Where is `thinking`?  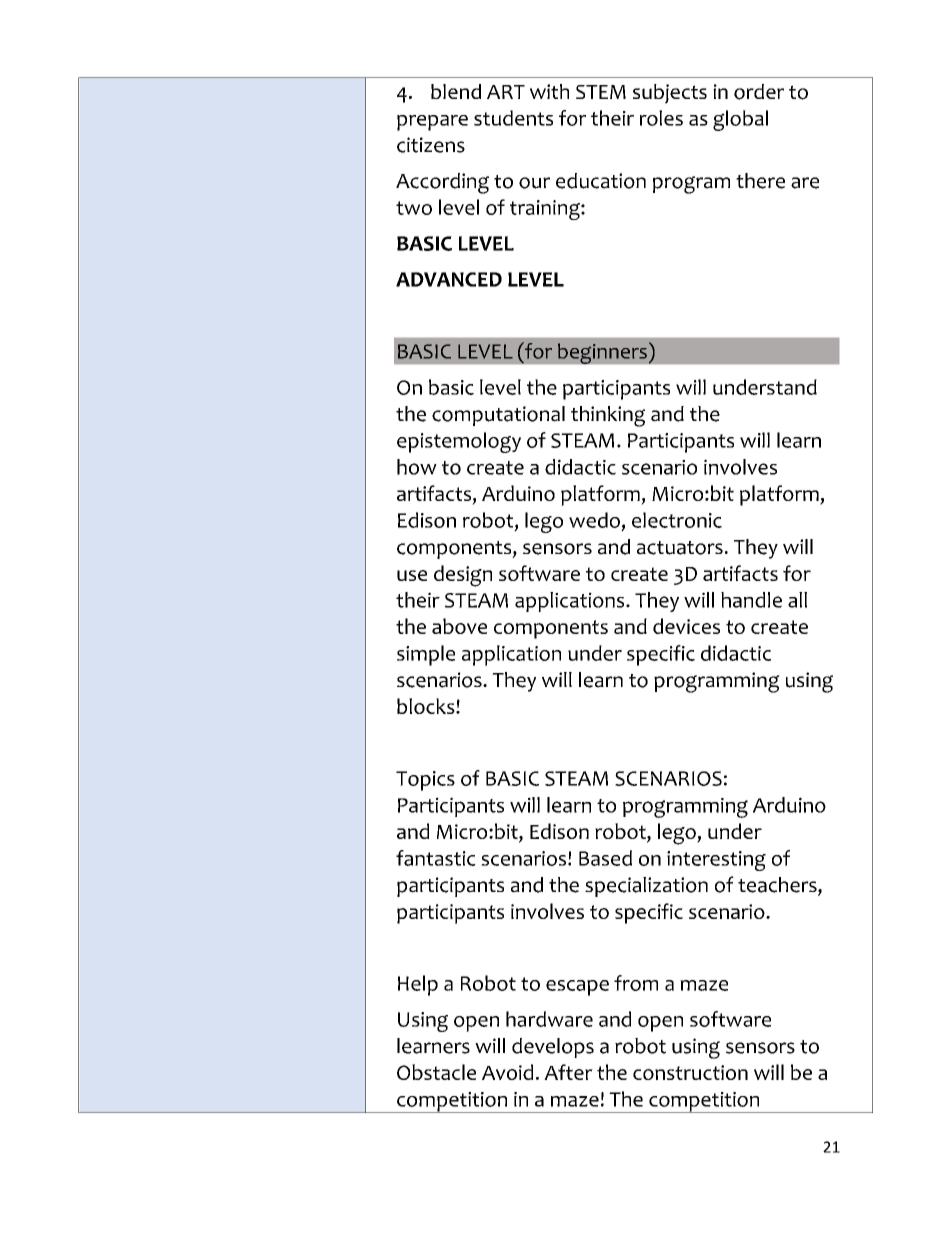 thinking is located at coordinates (608, 416).
